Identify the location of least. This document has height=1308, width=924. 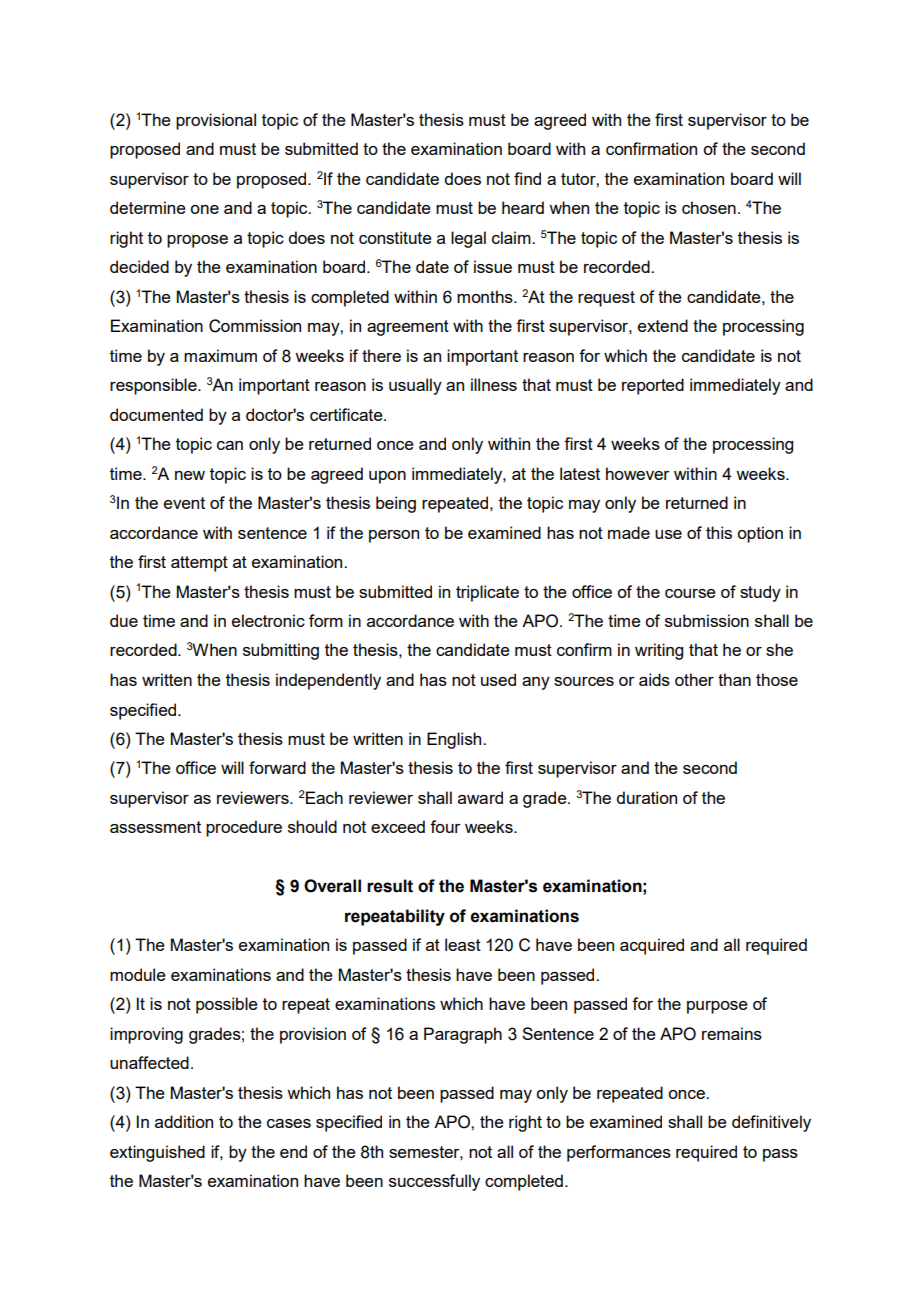
(463, 944).
